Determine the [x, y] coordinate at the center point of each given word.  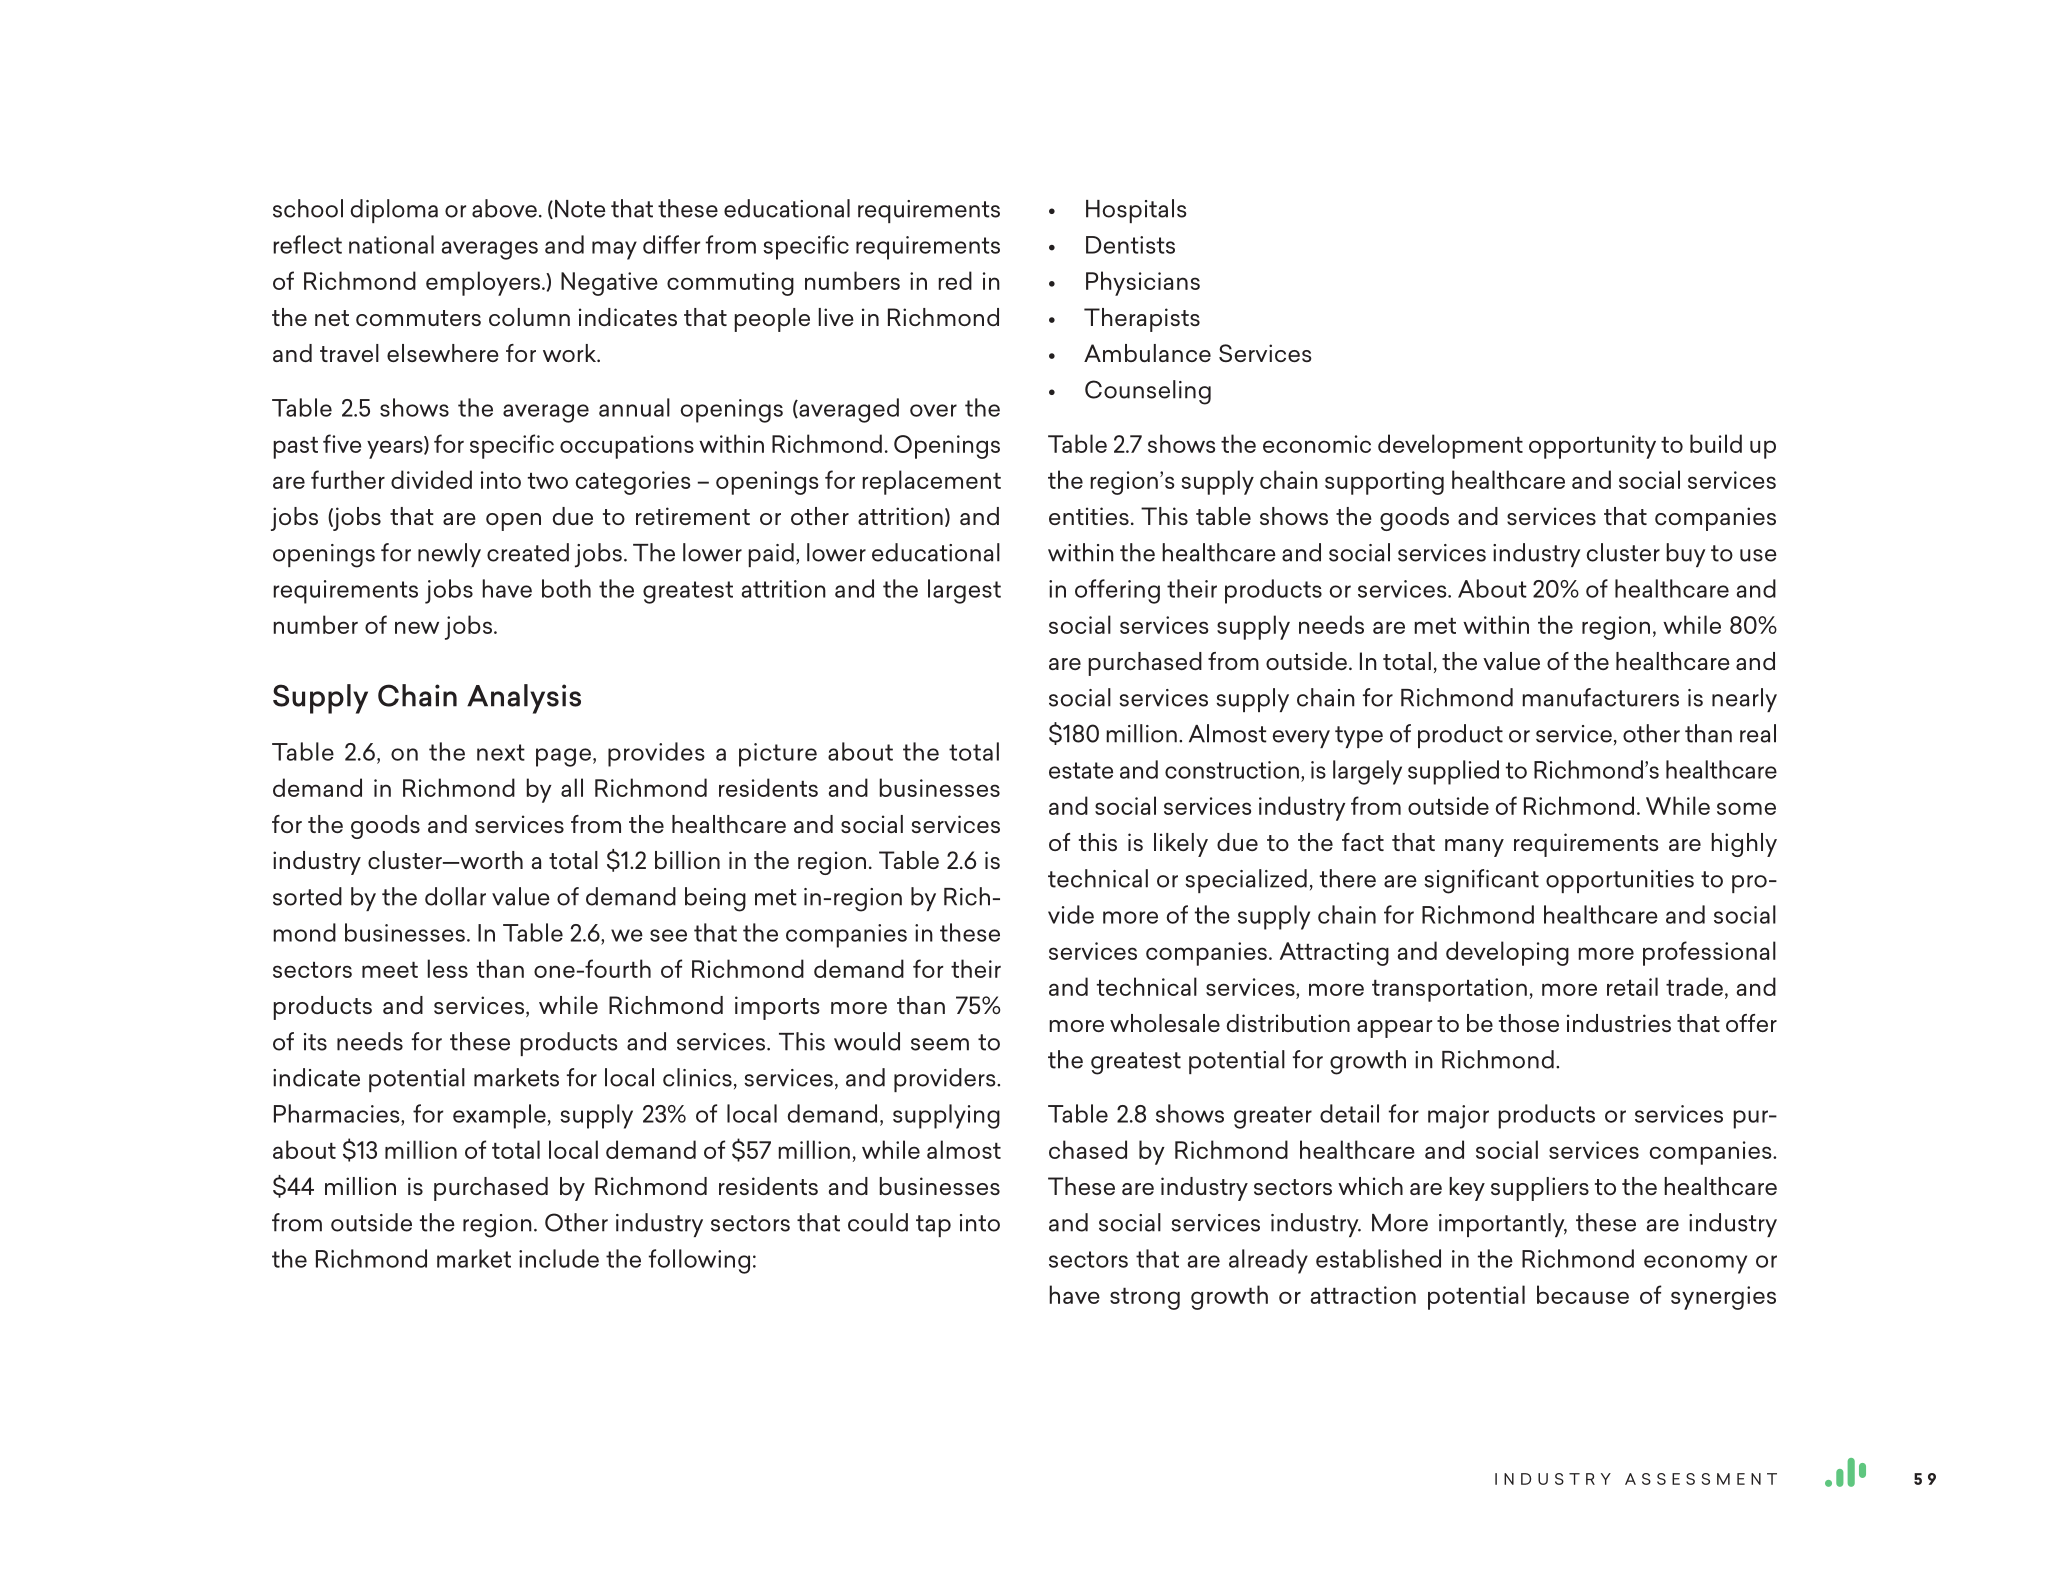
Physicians [1143, 283]
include [559, 1258]
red [955, 280]
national [391, 244]
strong [1145, 1299]
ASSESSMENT [1701, 1479]
